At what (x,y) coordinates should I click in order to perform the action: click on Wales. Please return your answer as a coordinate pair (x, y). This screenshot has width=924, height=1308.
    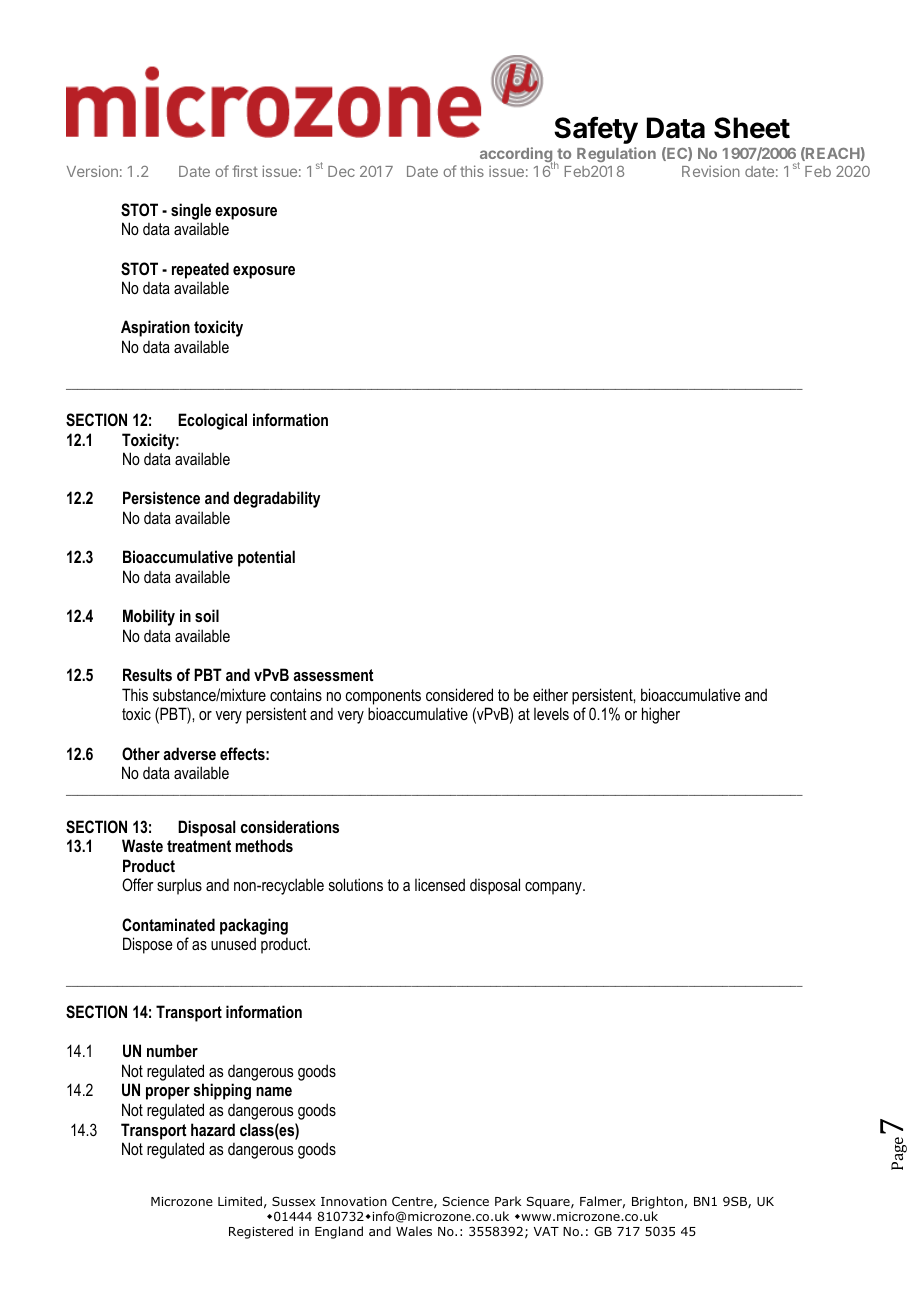
    Looking at the image, I should click on (414, 1231).
